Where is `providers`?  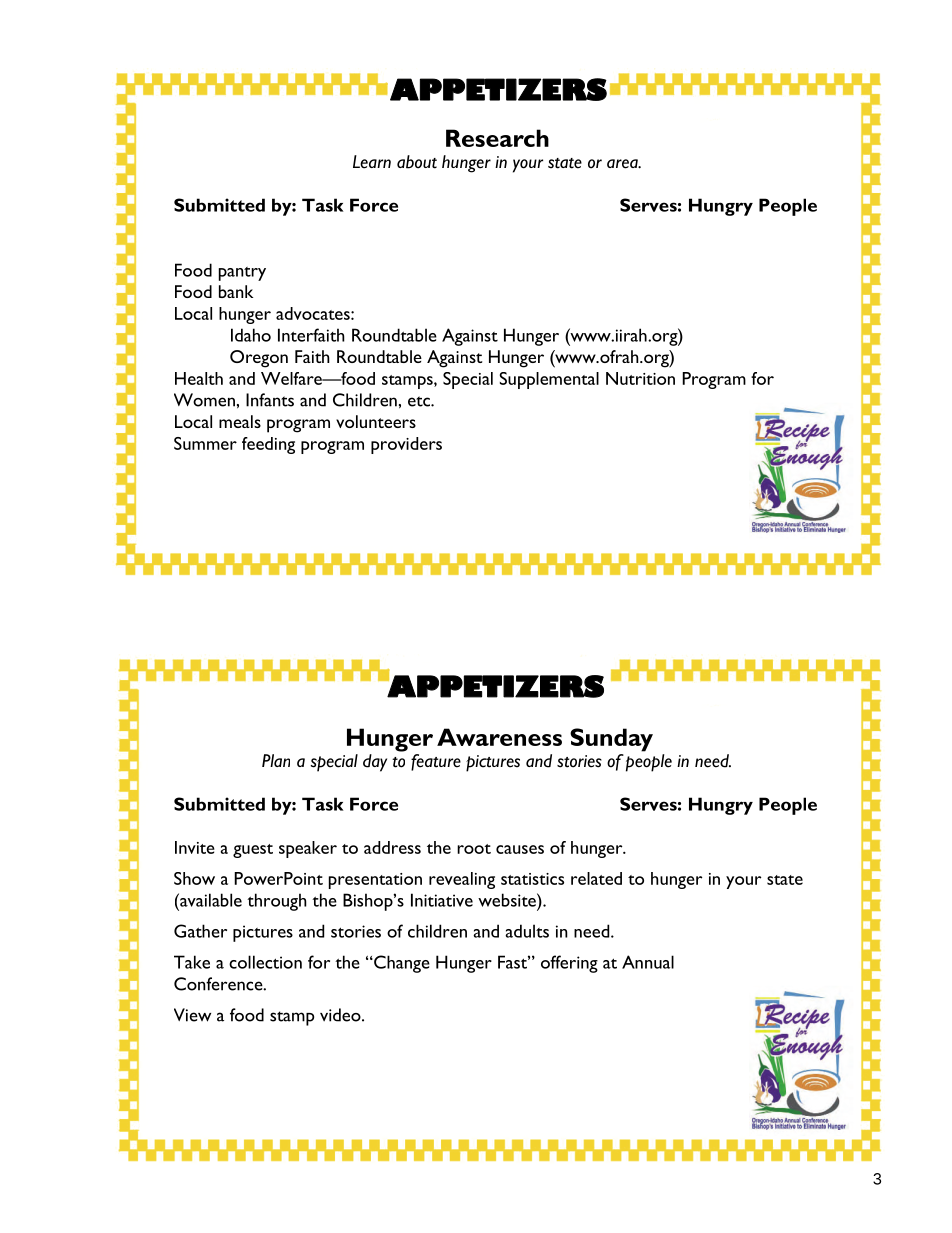 providers is located at coordinates (406, 445).
